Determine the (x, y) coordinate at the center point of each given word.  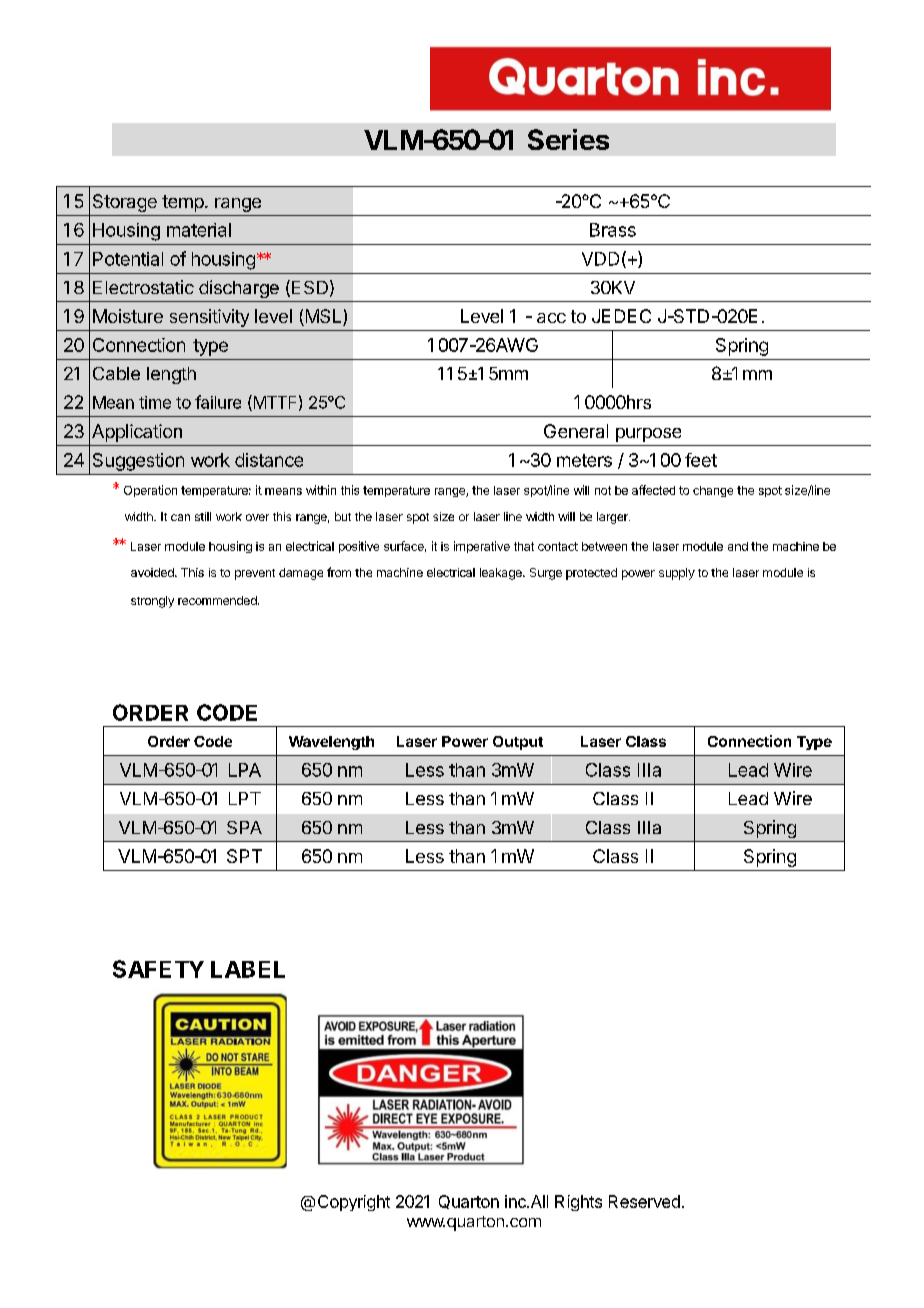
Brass (613, 230)
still (203, 516)
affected (653, 490)
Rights (578, 1203)
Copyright (354, 1203)
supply (677, 574)
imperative (482, 547)
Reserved (644, 1201)
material (199, 230)
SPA (244, 827)
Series (568, 139)
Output (518, 743)
